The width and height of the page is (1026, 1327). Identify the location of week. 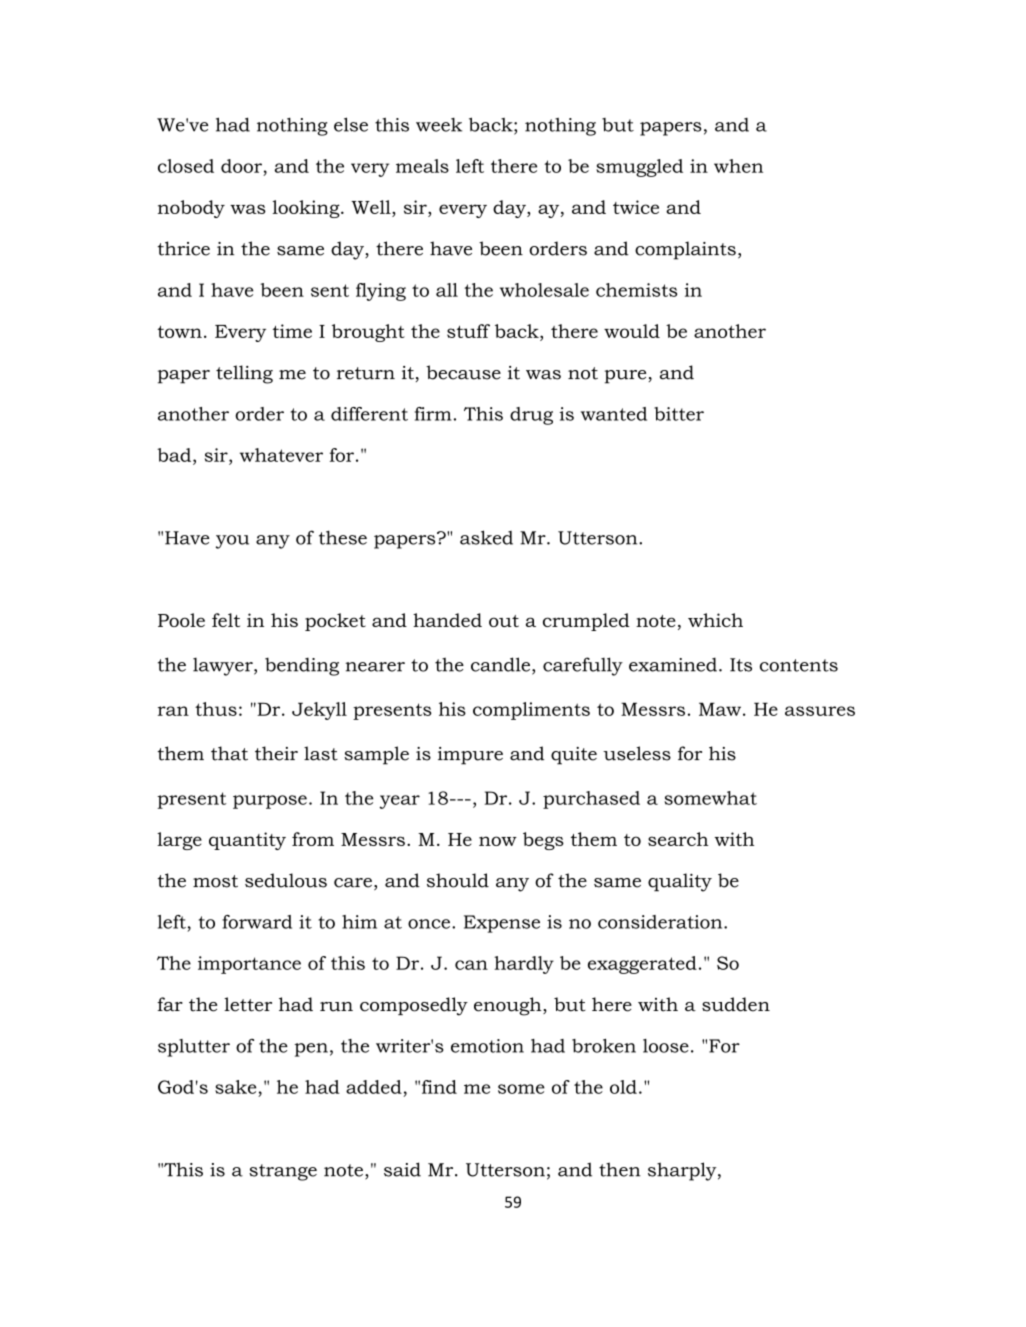
(439, 125).
